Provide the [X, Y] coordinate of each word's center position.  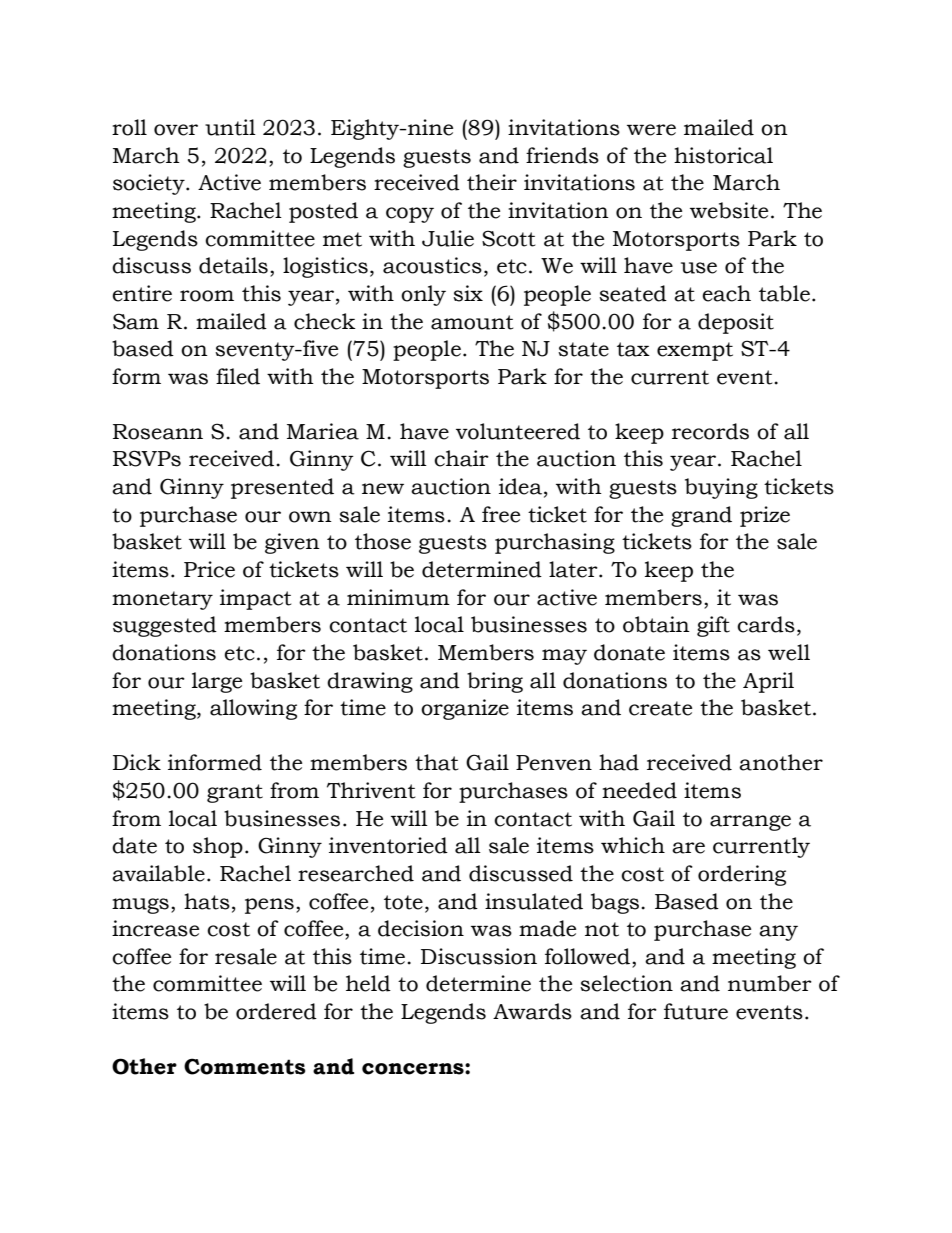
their [492, 182]
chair [461, 458]
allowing [253, 709]
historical [723, 155]
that [436, 762]
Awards [532, 1011]
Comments [245, 1066]
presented [282, 488]
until [230, 127]
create [660, 708]
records [710, 431]
